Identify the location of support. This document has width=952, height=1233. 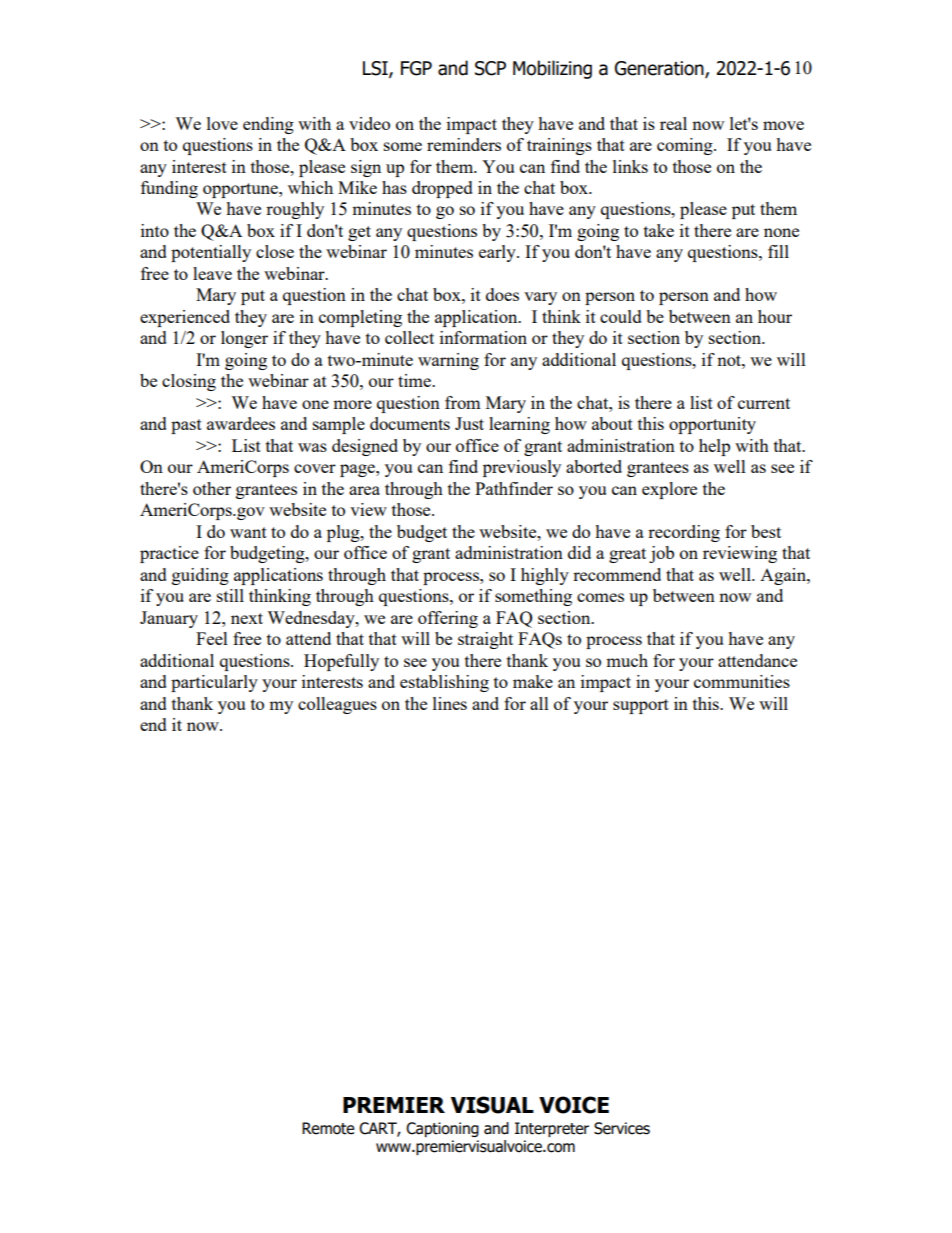
(641, 706).
